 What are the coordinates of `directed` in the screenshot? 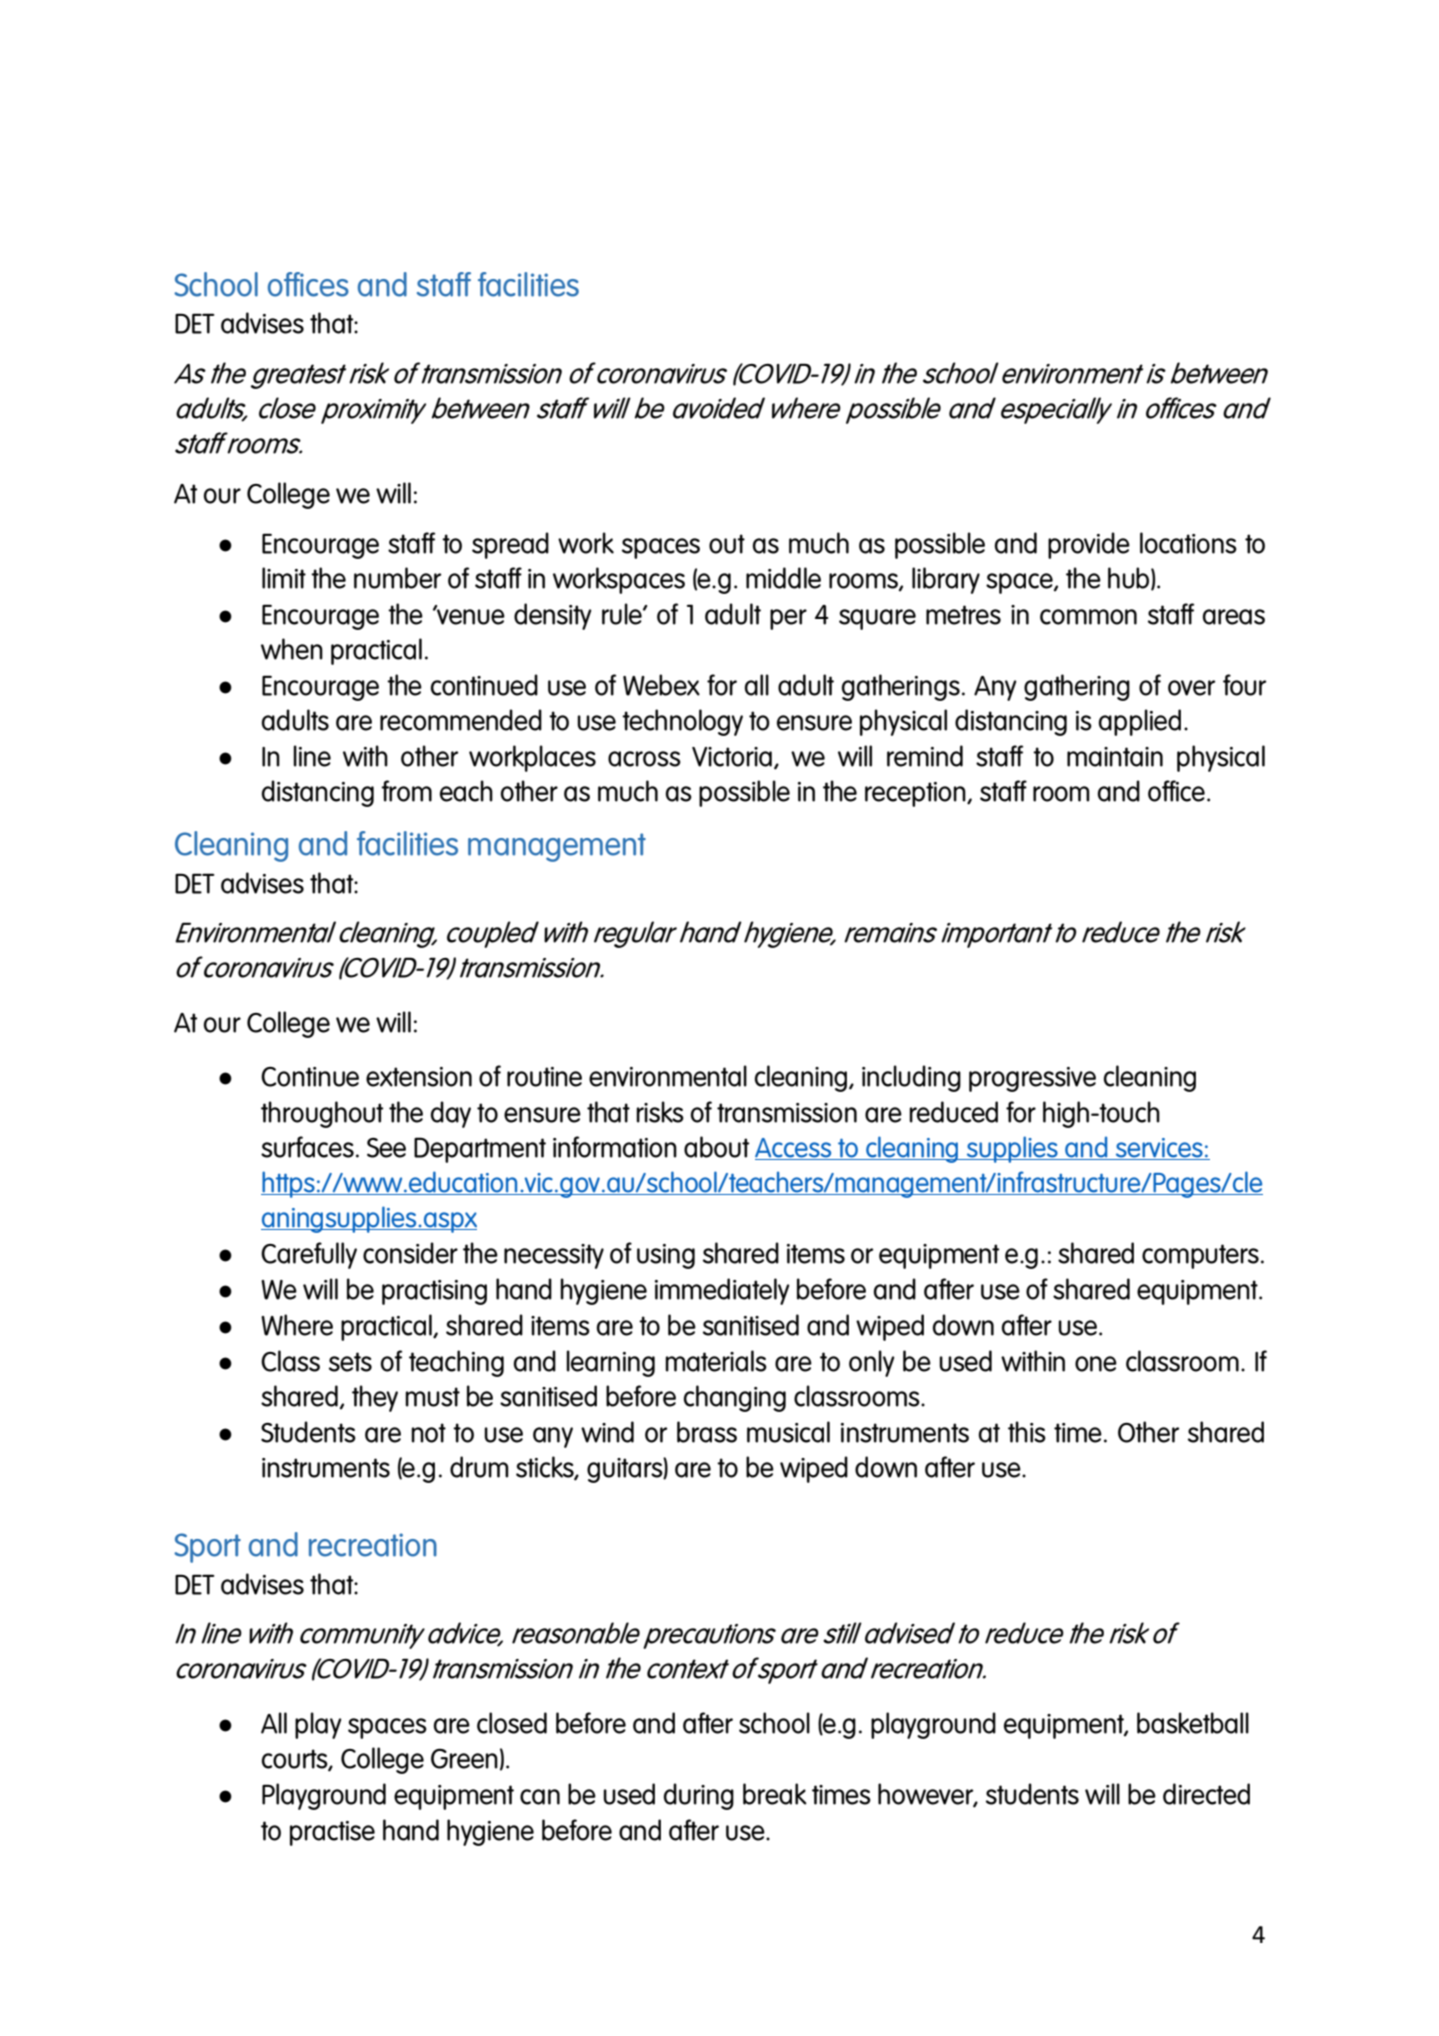 It's located at (1206, 1794).
